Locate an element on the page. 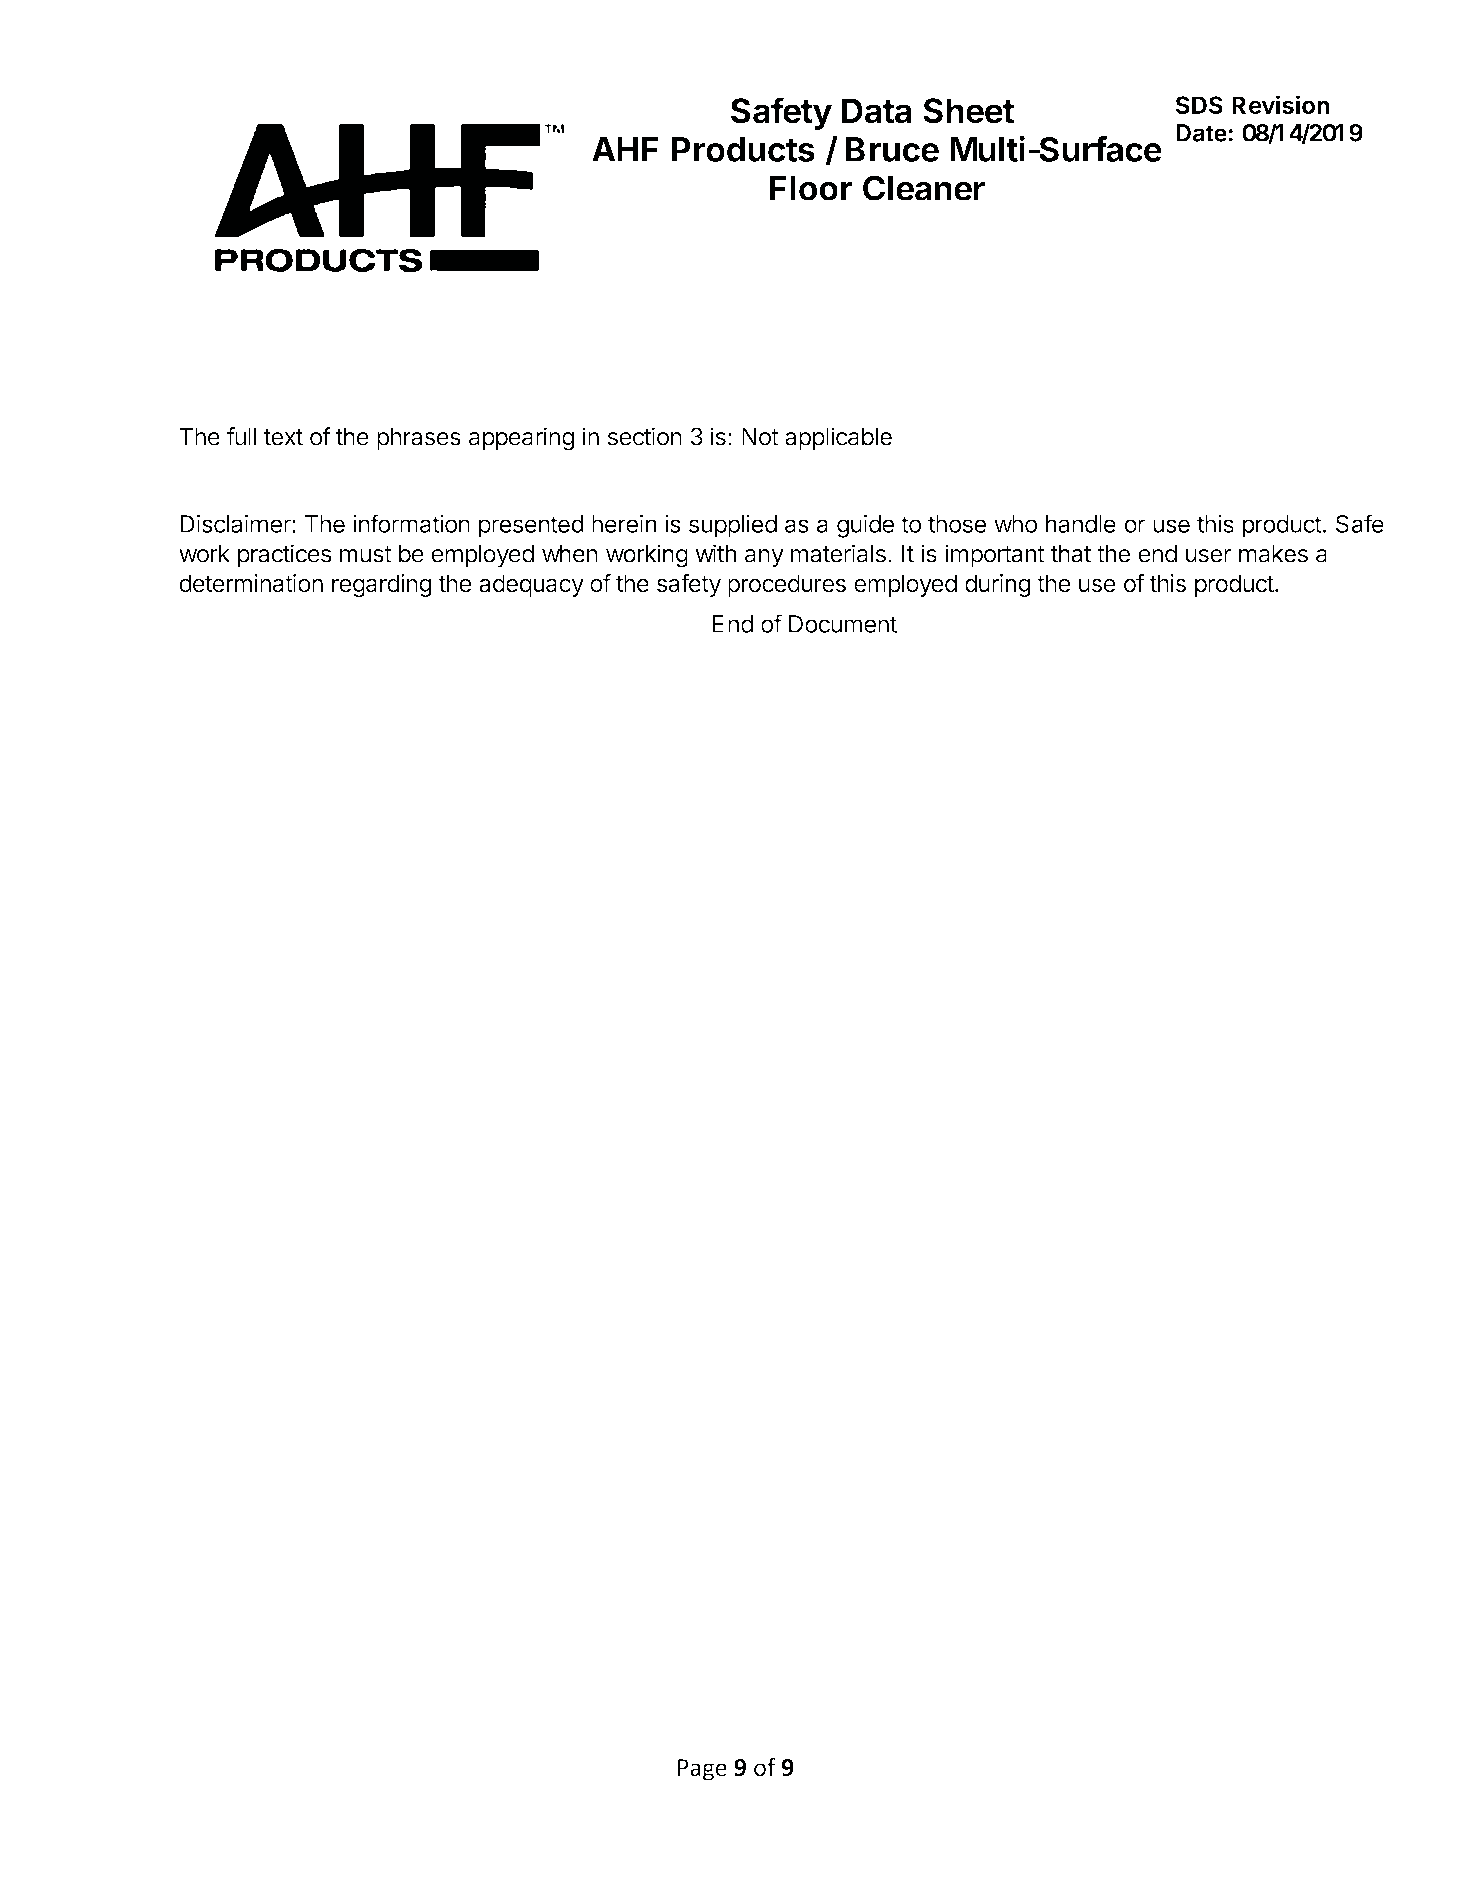  phrases is located at coordinates (419, 439).
